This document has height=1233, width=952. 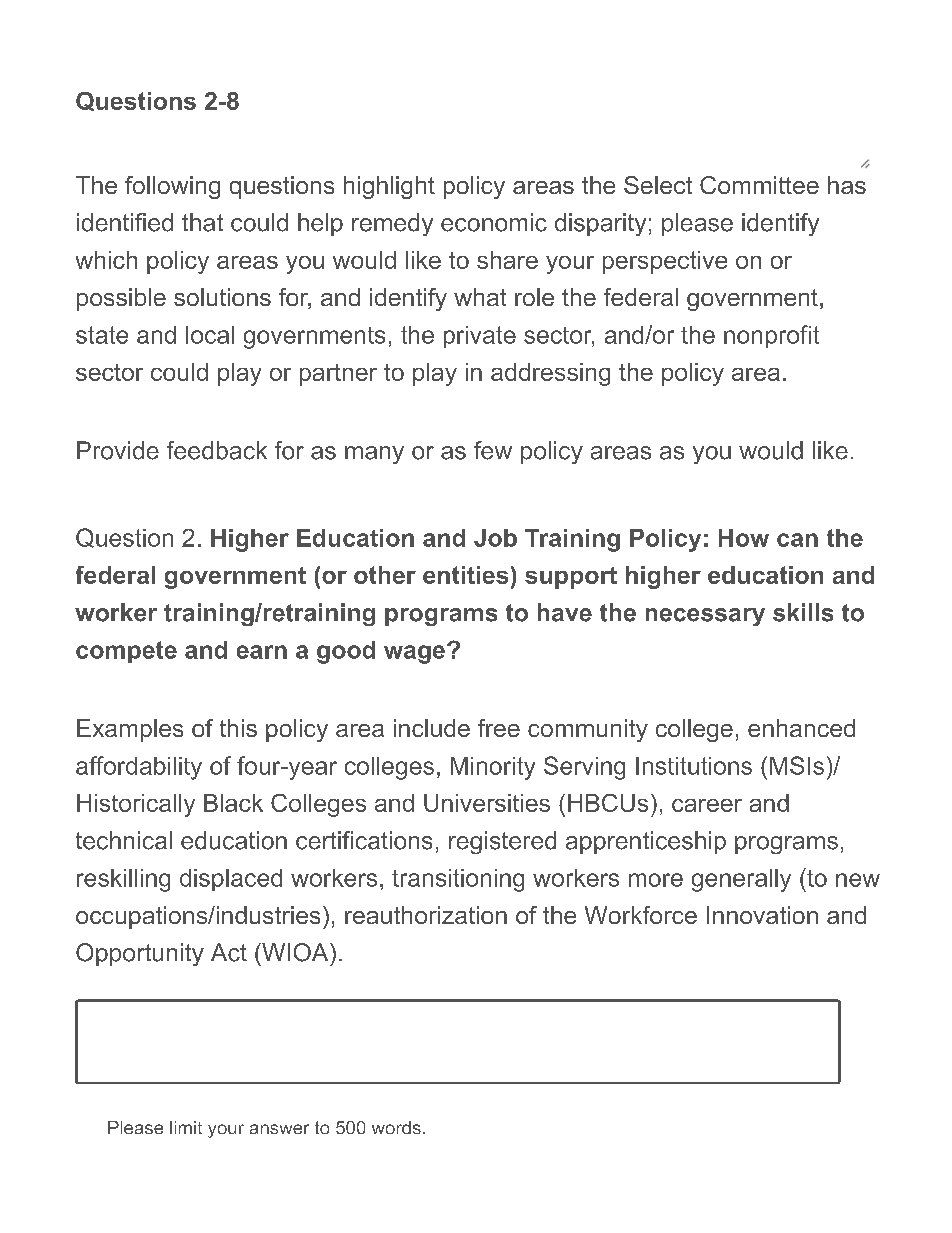 What do you see at coordinates (396, 1127) in the document?
I see `words` at bounding box center [396, 1127].
